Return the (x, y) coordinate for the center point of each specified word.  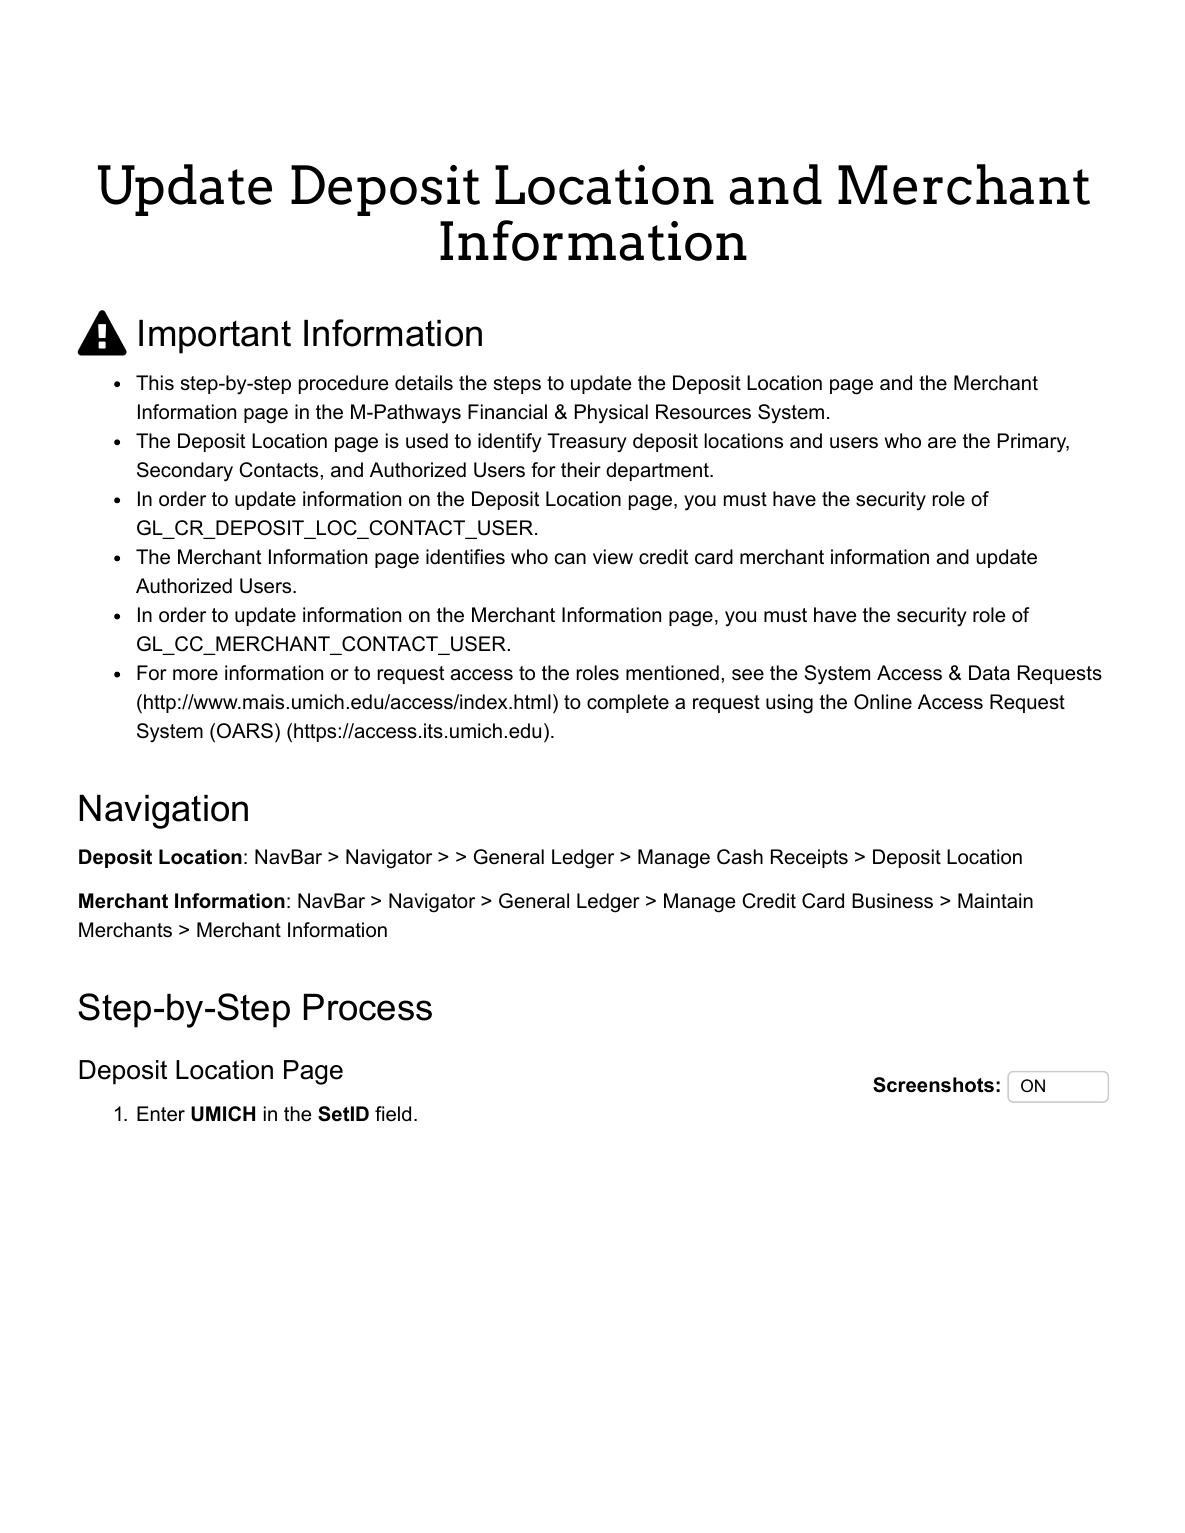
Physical (611, 414)
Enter (161, 1114)
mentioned (672, 673)
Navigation (163, 812)
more (195, 675)
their (581, 470)
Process (368, 1007)
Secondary (185, 472)
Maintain (995, 901)
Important (215, 337)
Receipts (809, 858)
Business (892, 901)
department (658, 471)
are (942, 443)
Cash (740, 857)
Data (989, 673)
